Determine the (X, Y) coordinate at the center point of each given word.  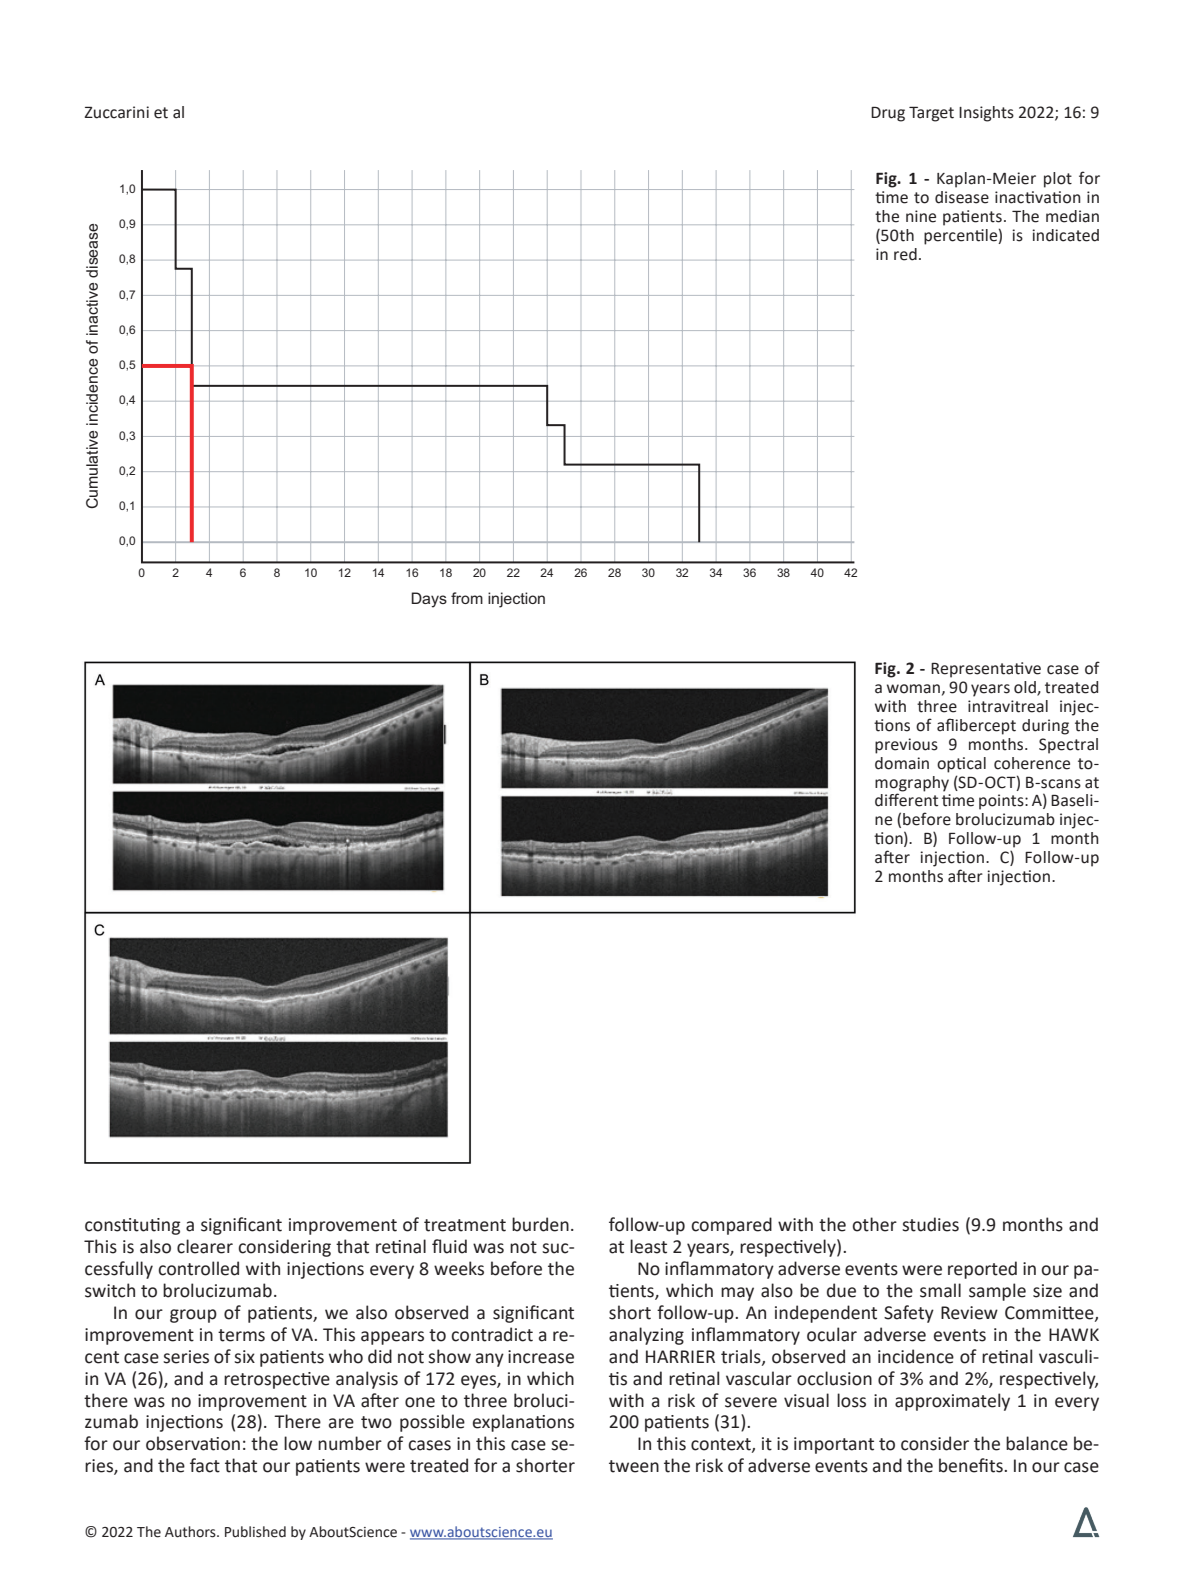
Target (931, 114)
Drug (888, 114)
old (1026, 688)
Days (429, 600)
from (467, 598)
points (1002, 802)
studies (930, 1224)
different (906, 800)
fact (205, 1465)
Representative (986, 670)
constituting (132, 1226)
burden (540, 1224)
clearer (205, 1246)
